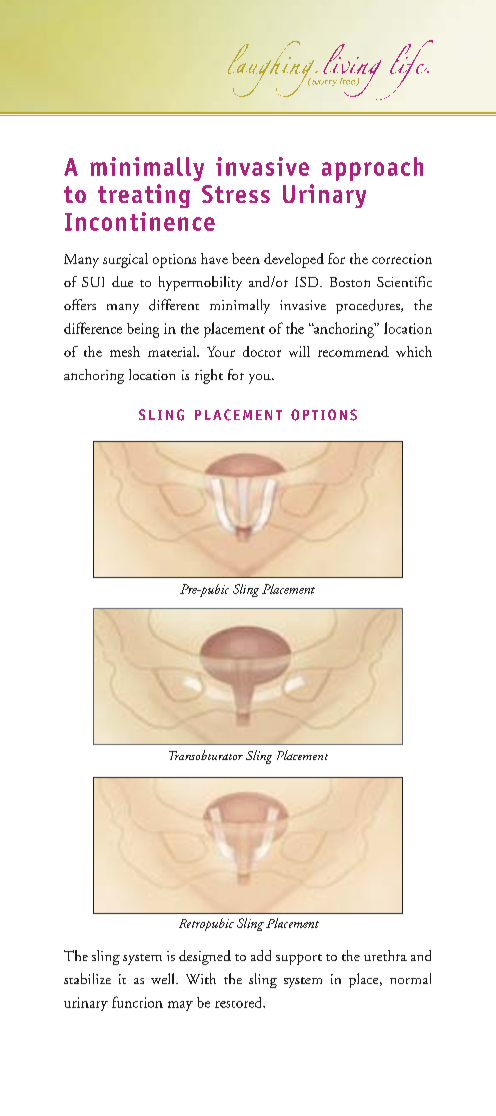  What do you see at coordinates (410, 978) in the screenshot?
I see `normal` at bounding box center [410, 978].
